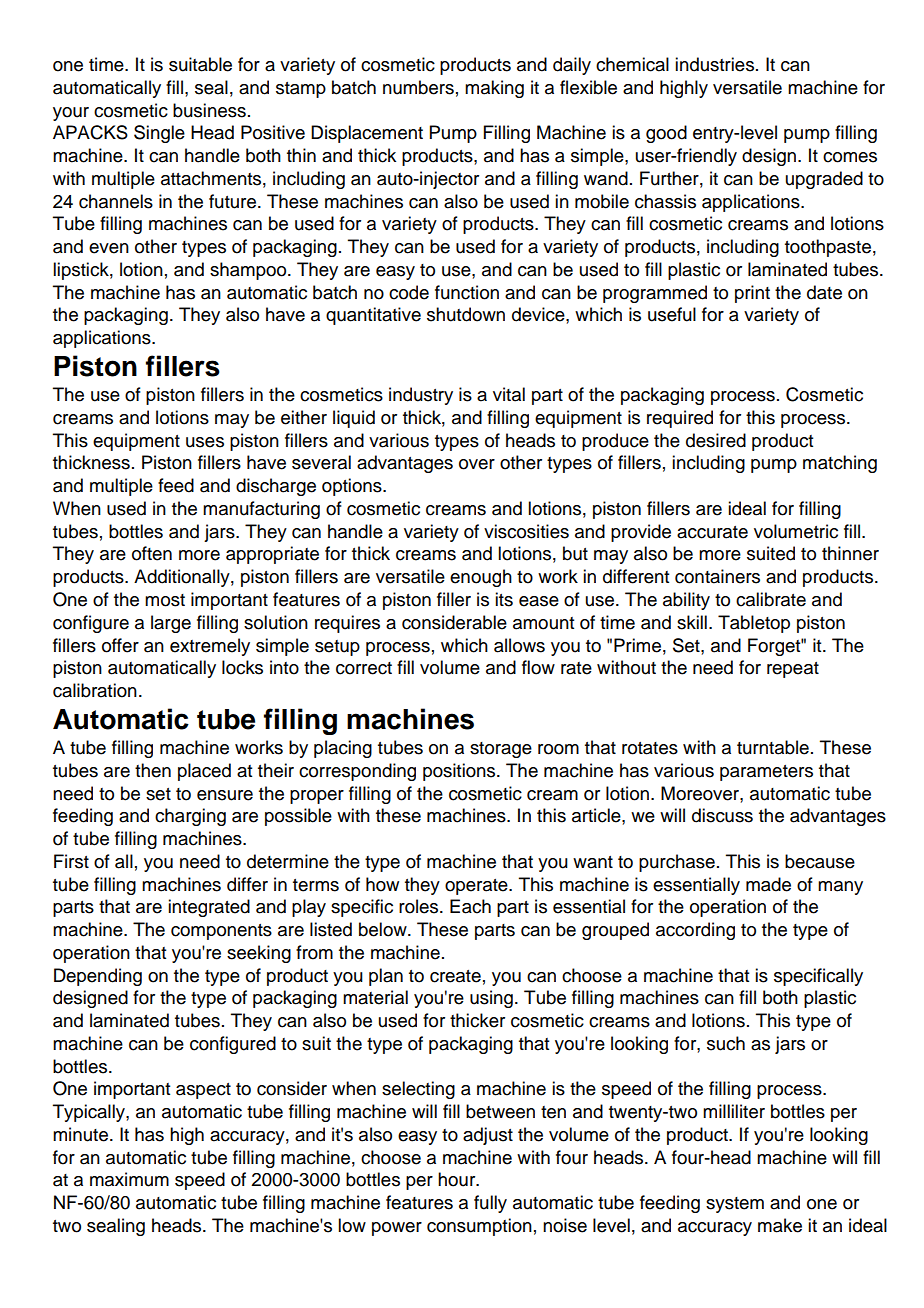  What do you see at coordinates (773, 747) in the screenshot?
I see `turntable` at bounding box center [773, 747].
